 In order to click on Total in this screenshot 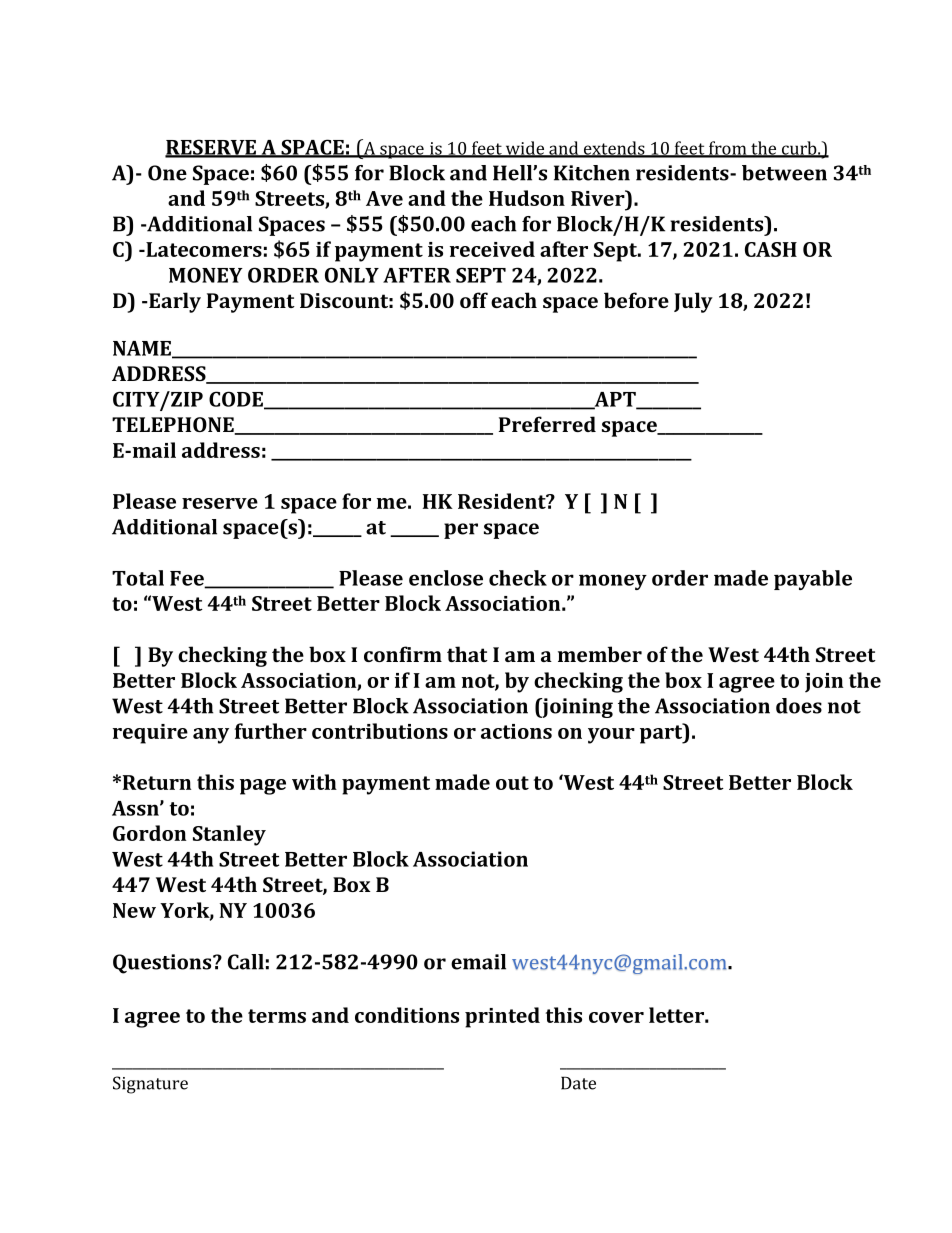, I will do `click(138, 578)`.
